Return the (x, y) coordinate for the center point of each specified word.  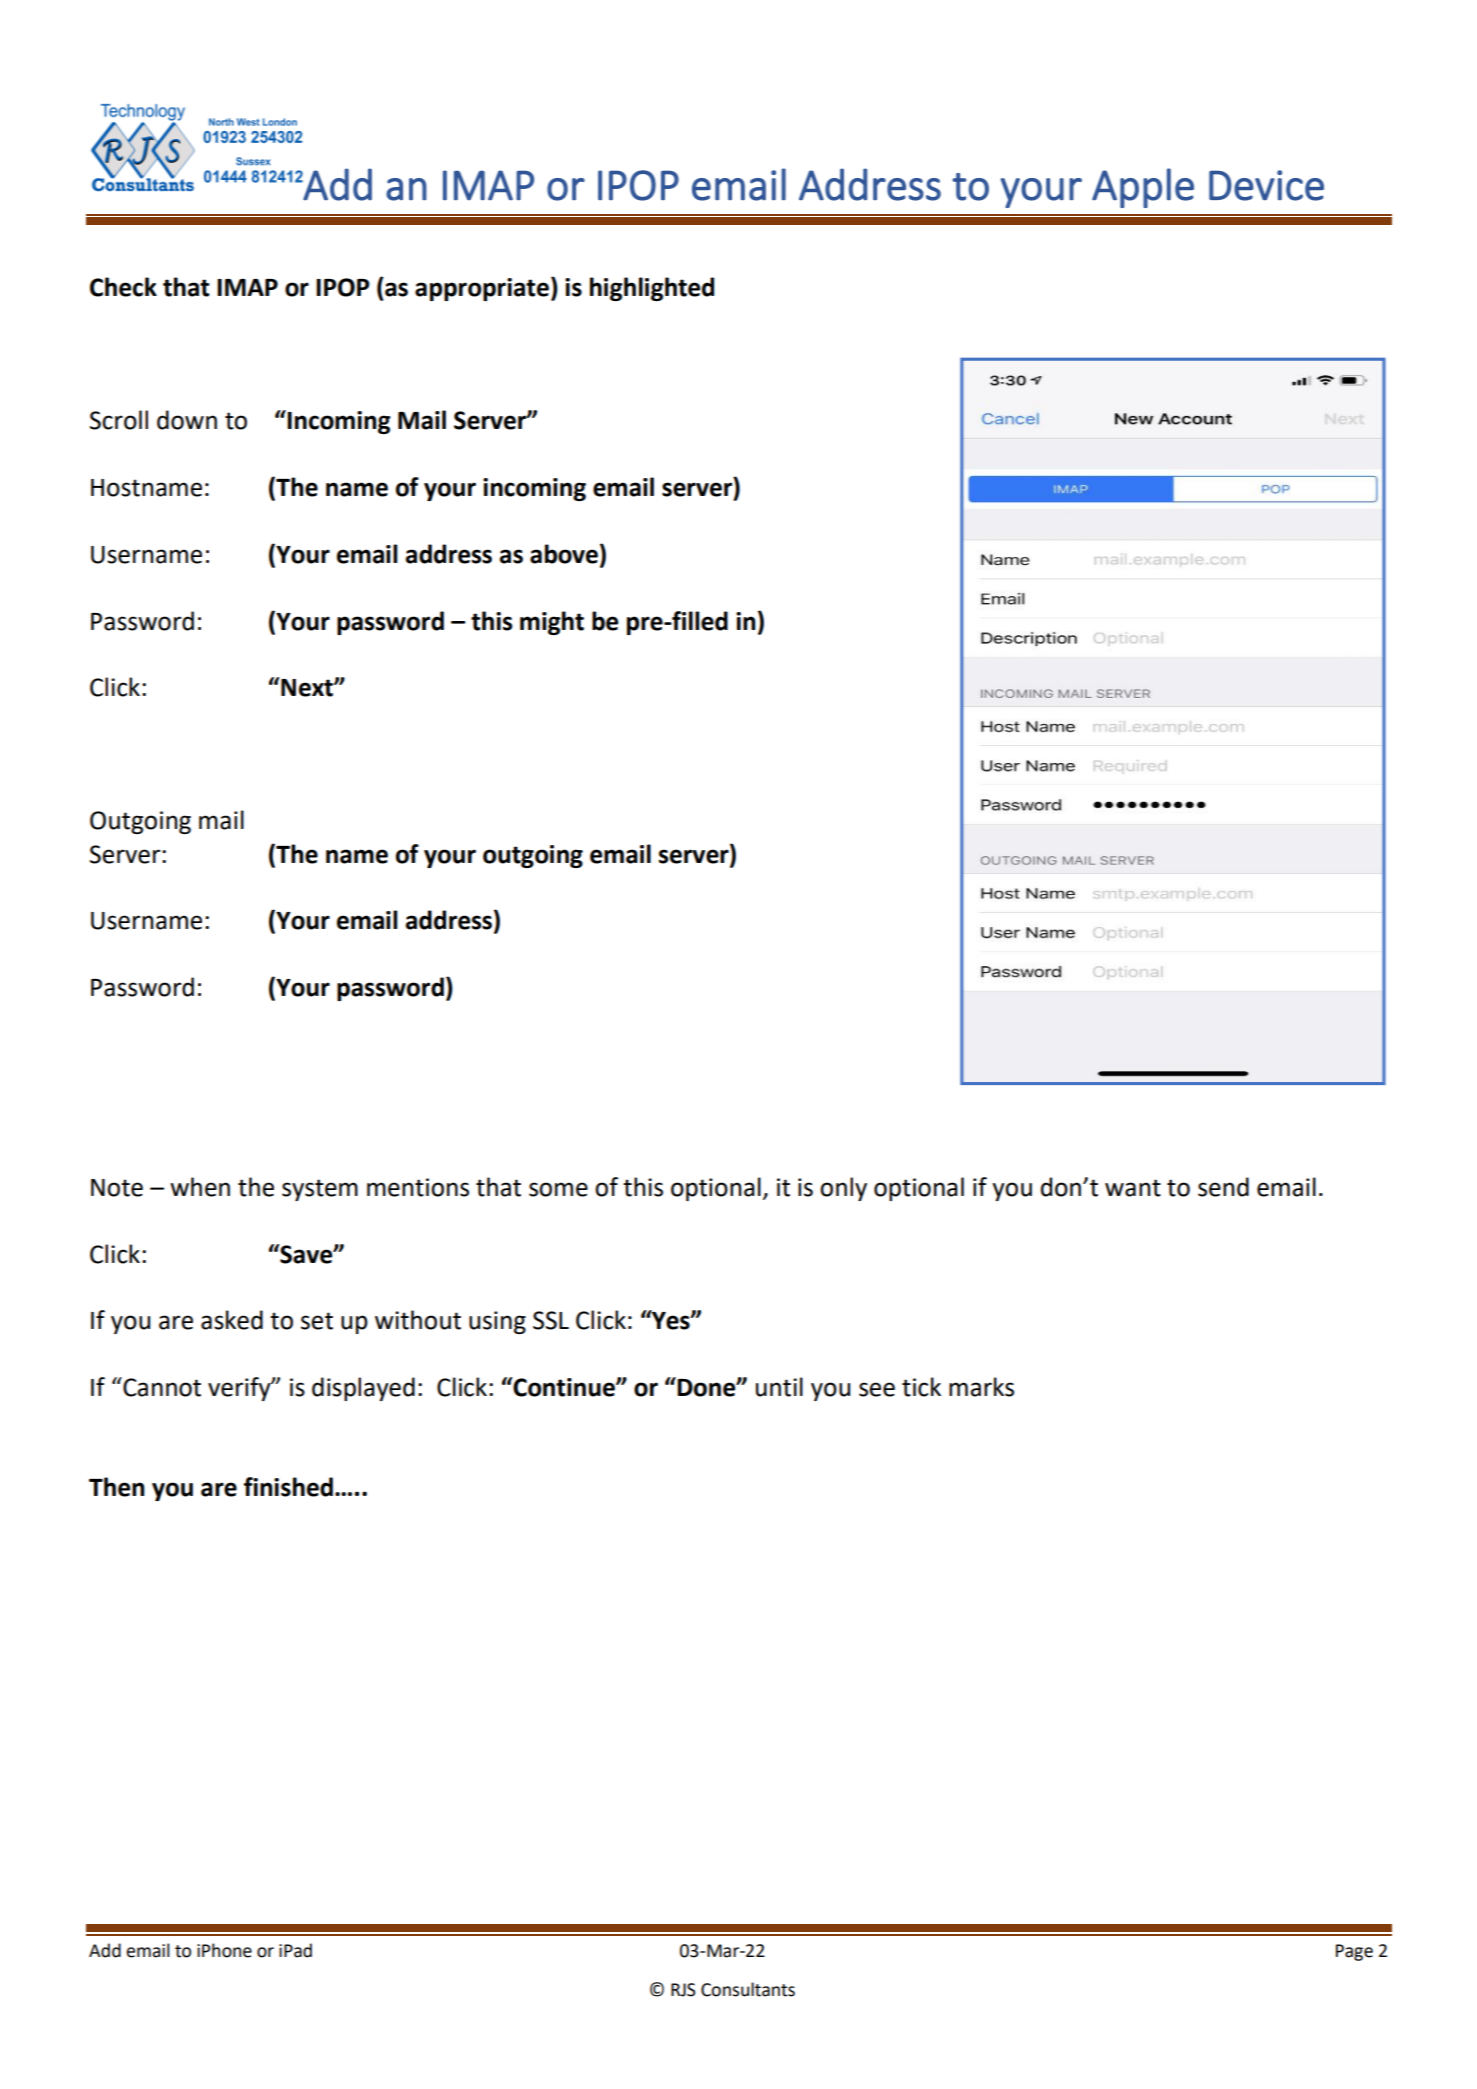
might (552, 623)
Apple (1143, 188)
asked (232, 1320)
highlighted (652, 289)
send (1223, 1187)
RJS (683, 1990)
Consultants (748, 1989)
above (564, 554)
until (779, 1387)
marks (981, 1387)
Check (123, 287)
